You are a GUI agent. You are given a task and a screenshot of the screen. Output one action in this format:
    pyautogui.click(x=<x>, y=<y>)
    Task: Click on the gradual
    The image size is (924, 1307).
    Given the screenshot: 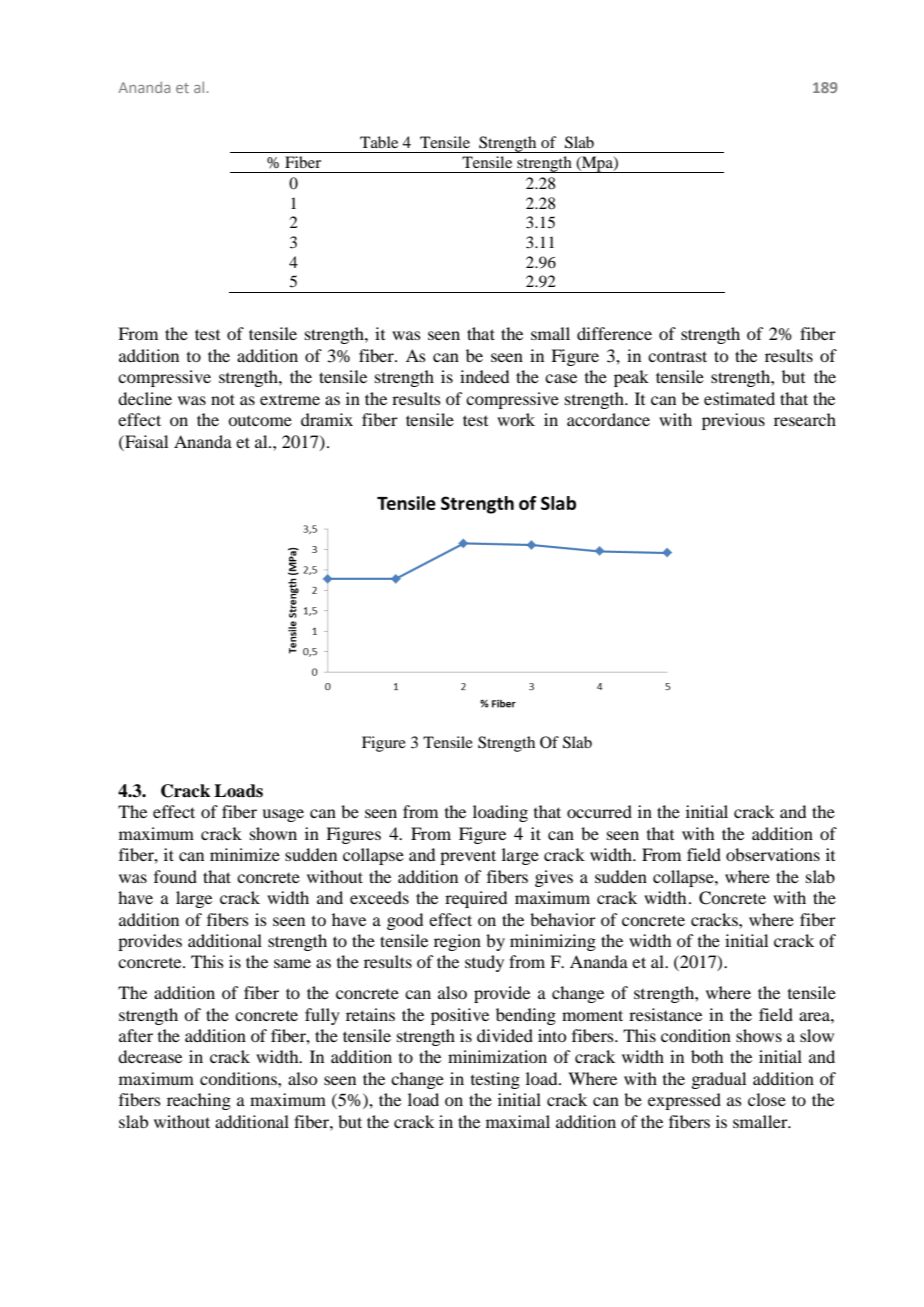 What is the action you would take?
    pyautogui.click(x=718, y=1080)
